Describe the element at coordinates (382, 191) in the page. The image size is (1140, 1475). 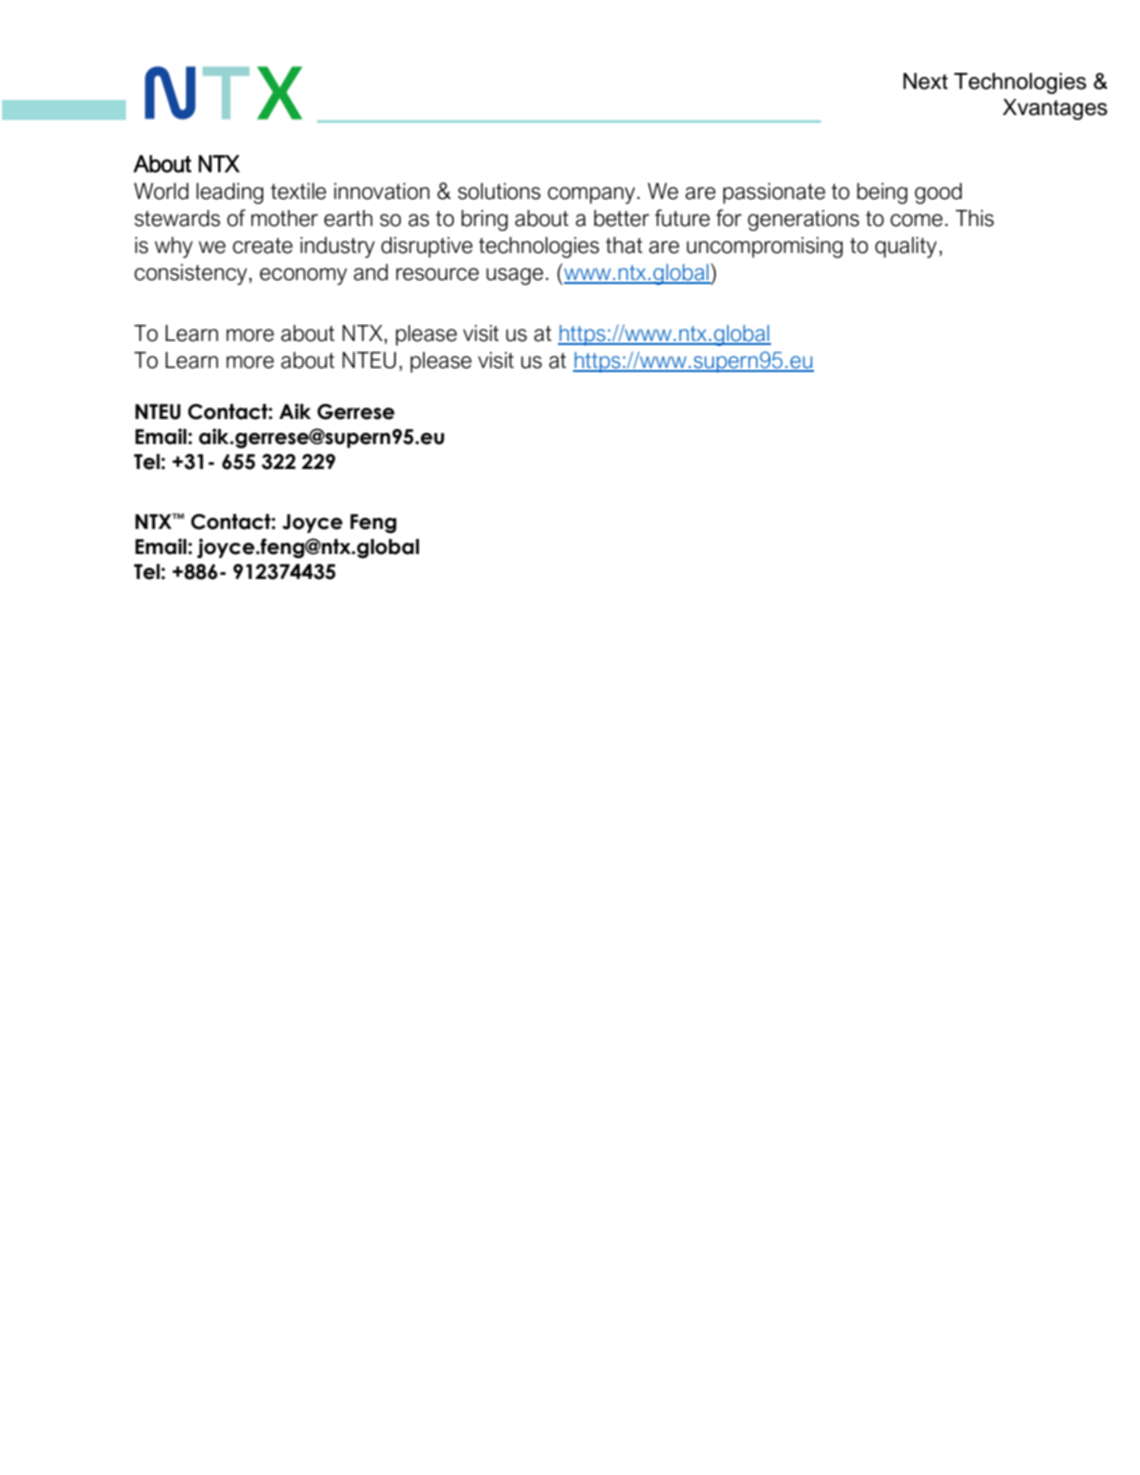
I see `innovation` at that location.
